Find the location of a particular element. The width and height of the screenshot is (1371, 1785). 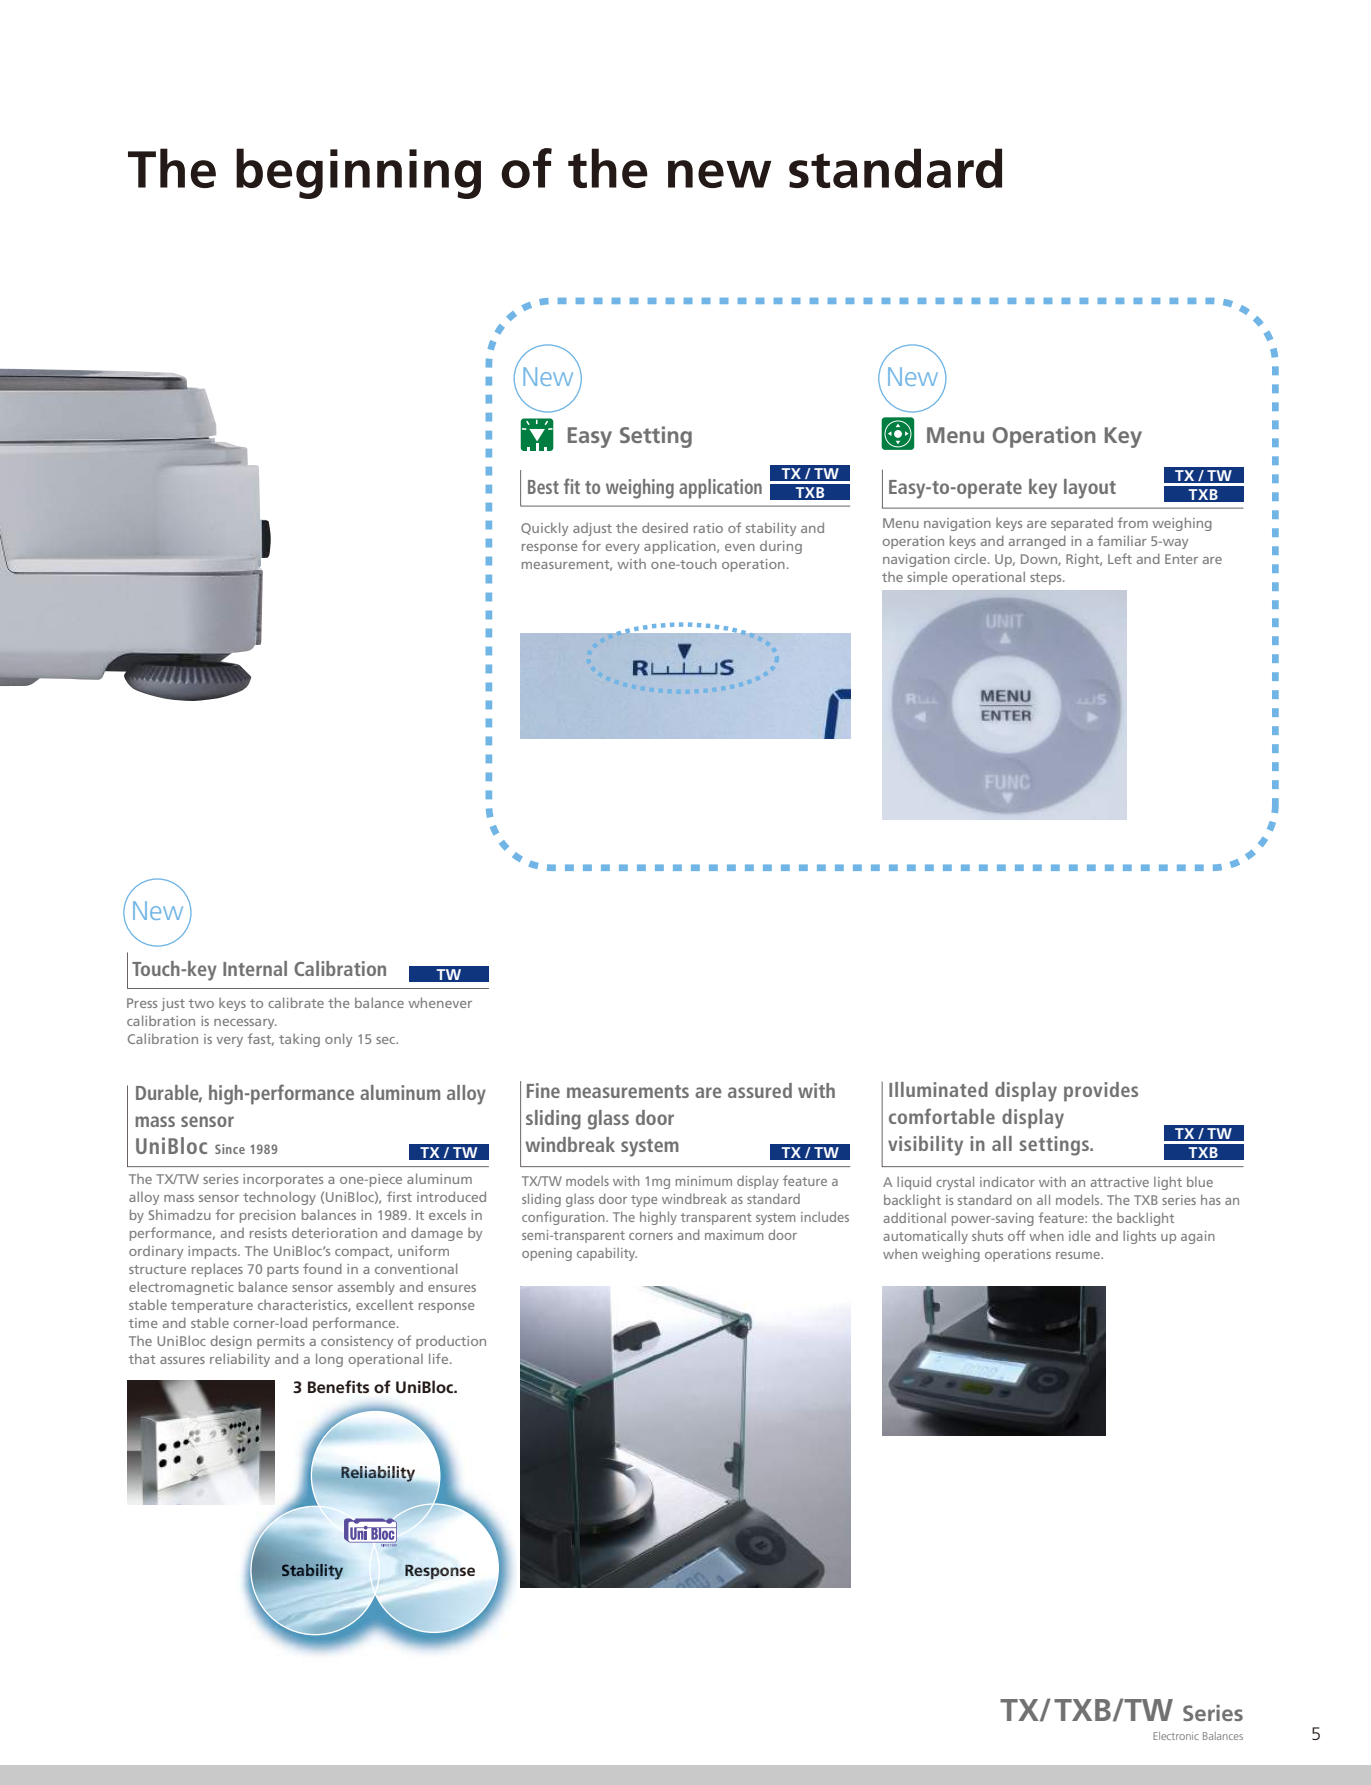

layout is located at coordinates (1090, 489).
